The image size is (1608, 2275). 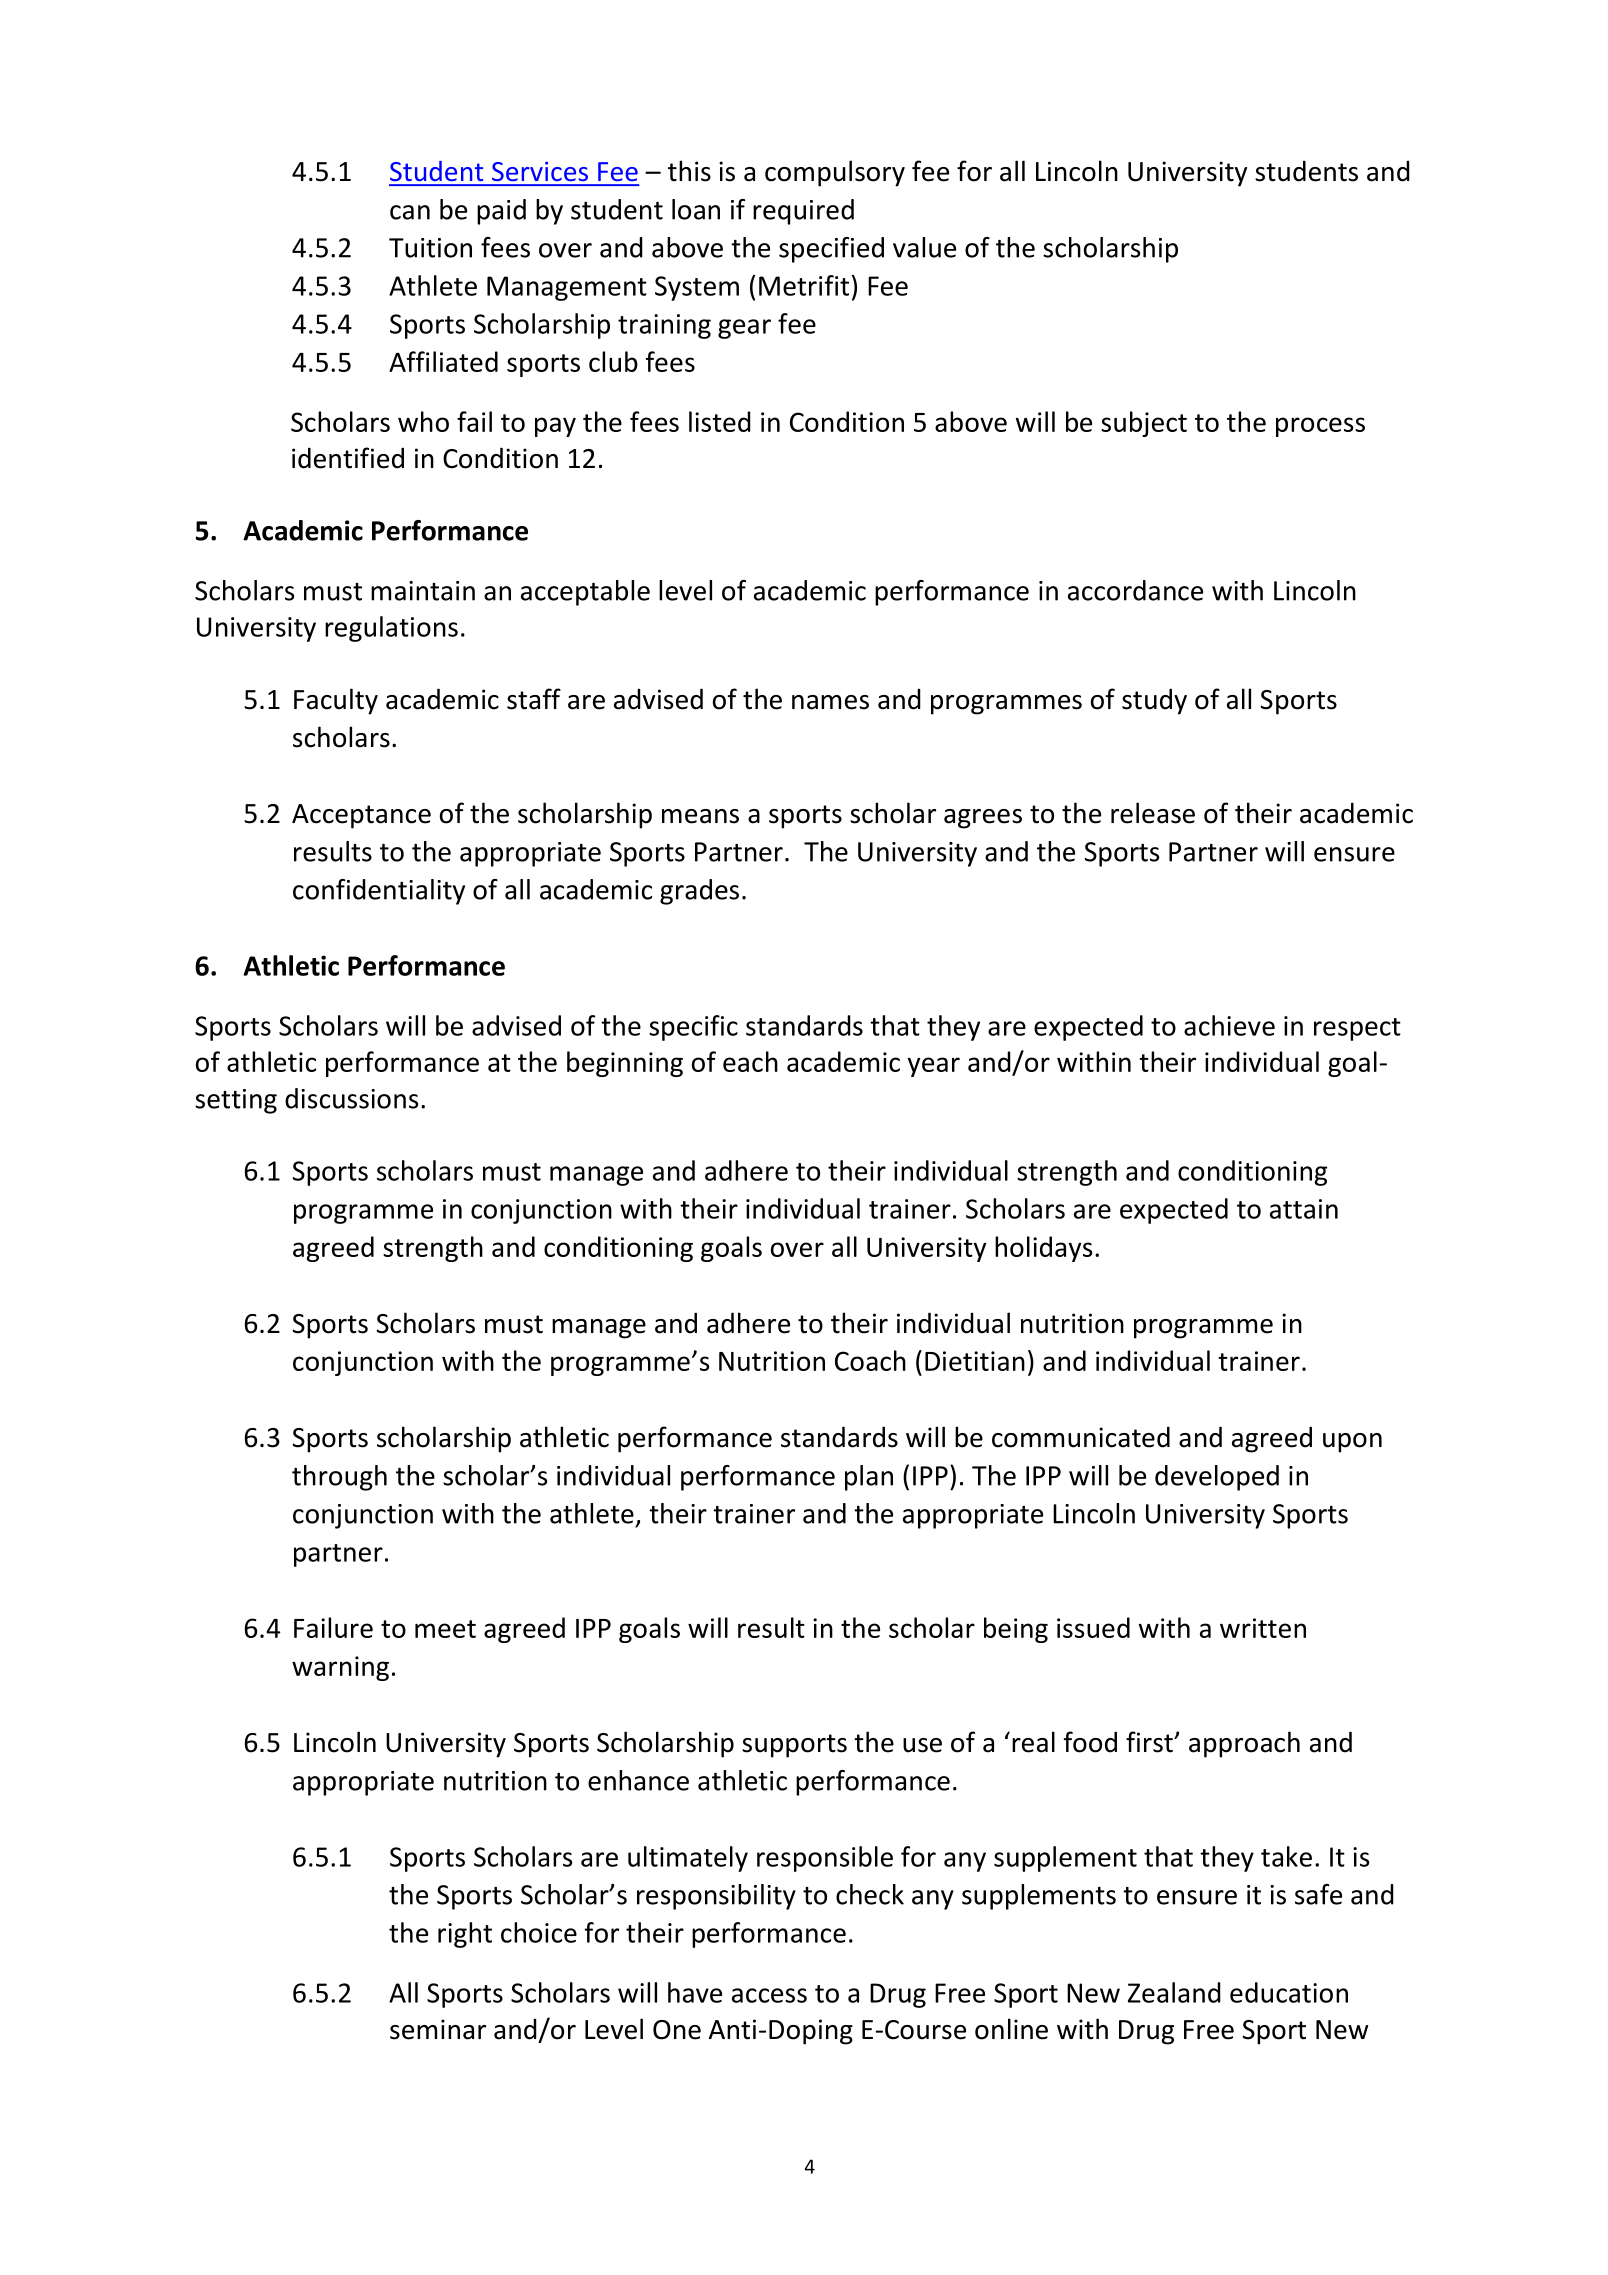 What do you see at coordinates (1153, 813) in the document?
I see `release` at bounding box center [1153, 813].
